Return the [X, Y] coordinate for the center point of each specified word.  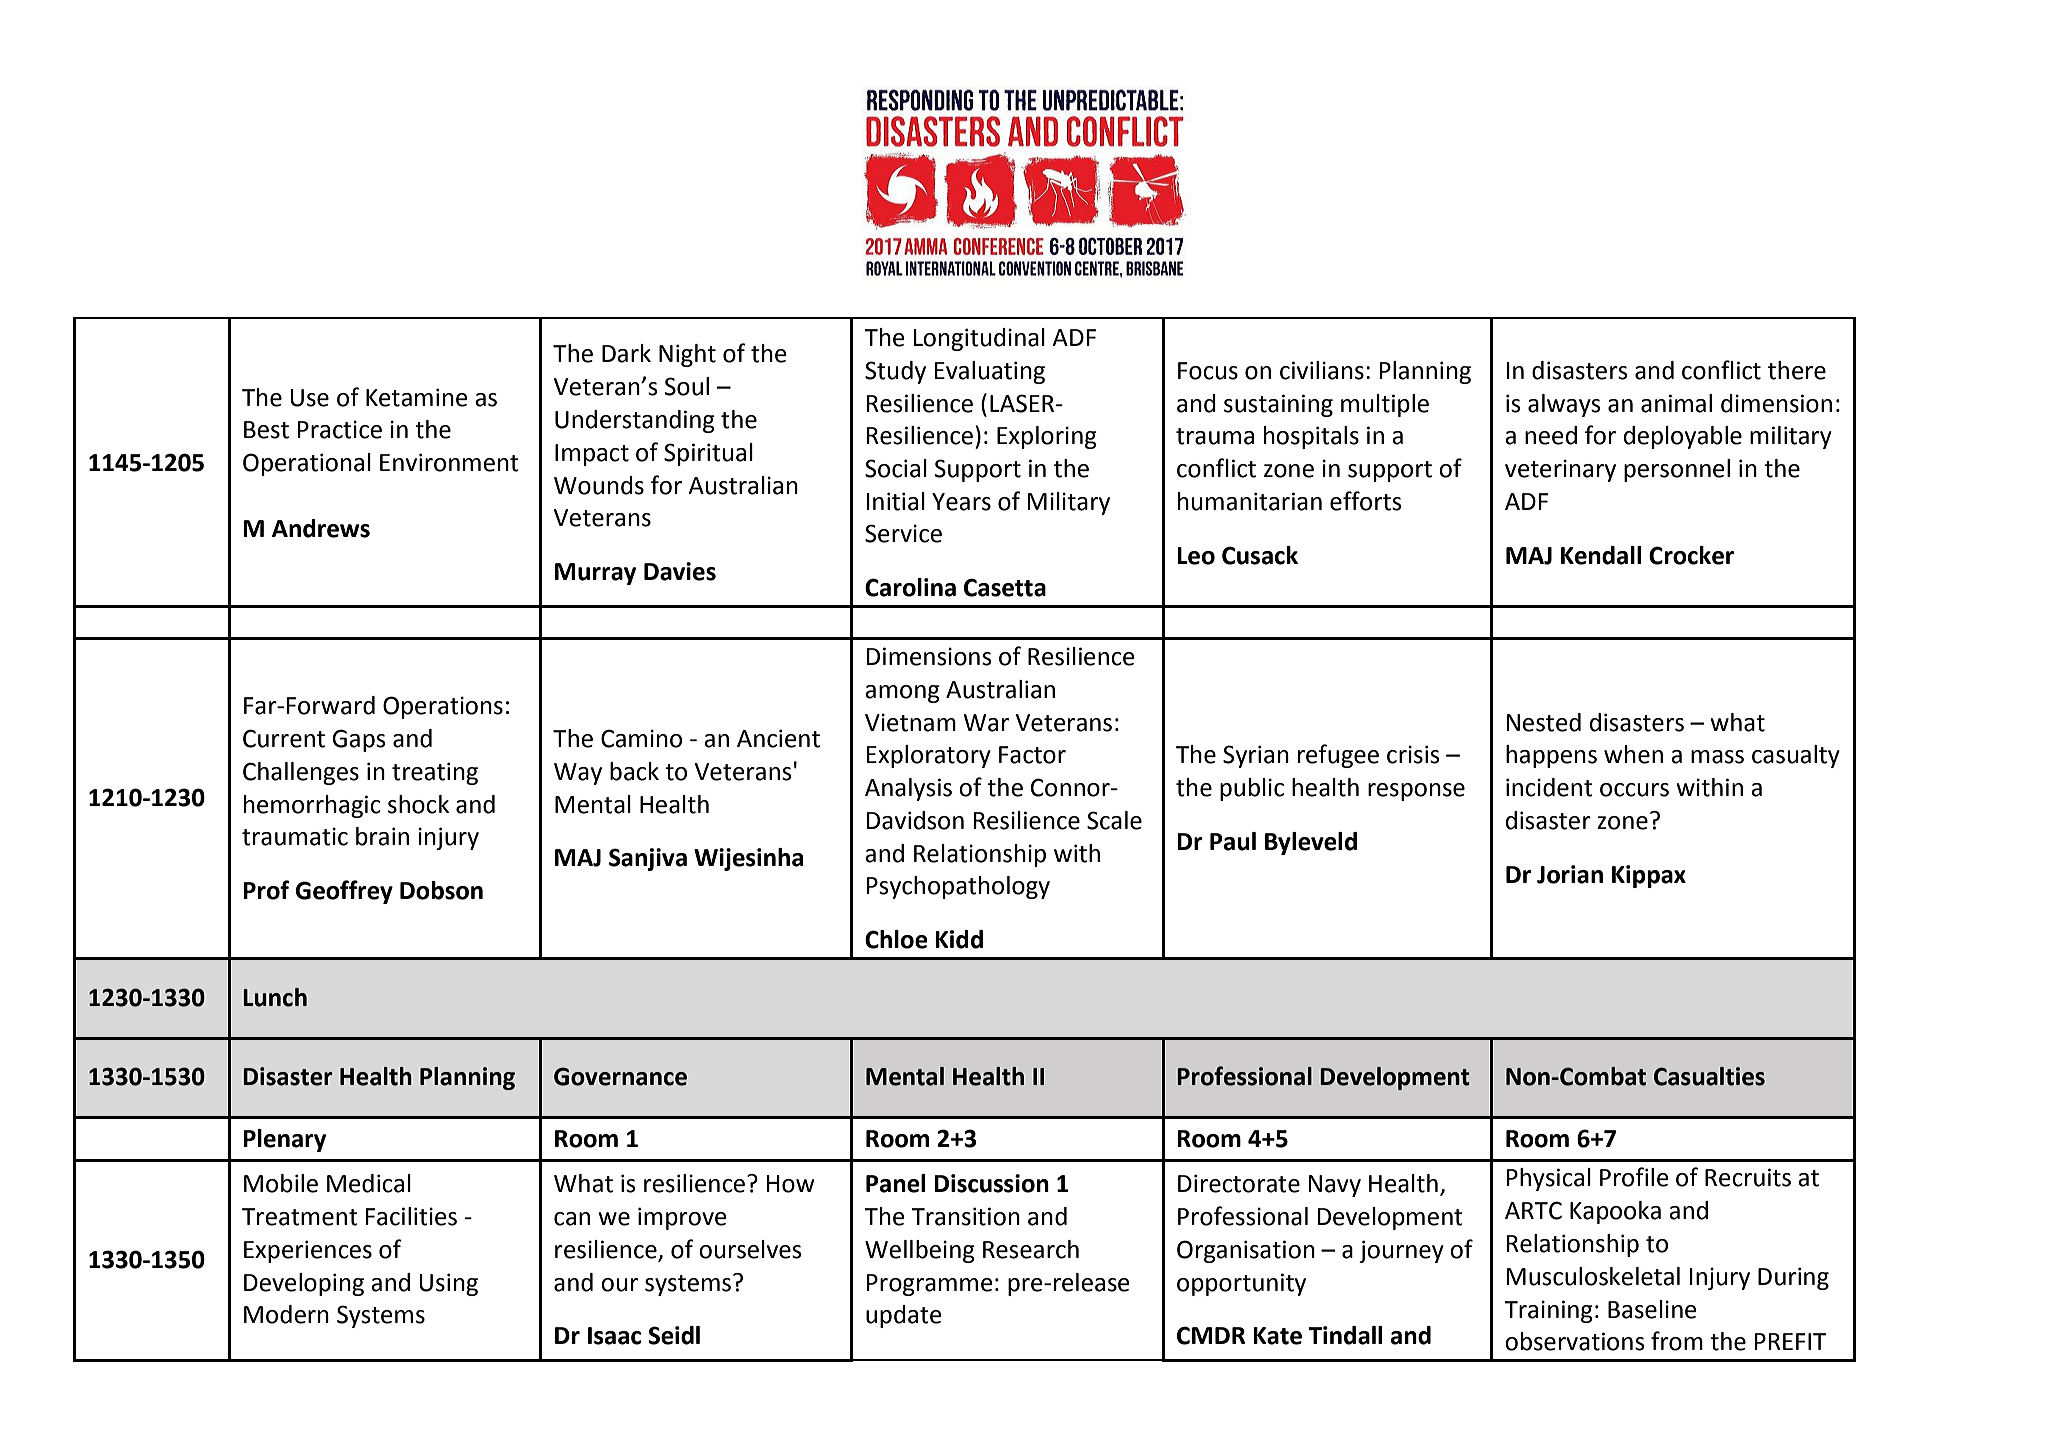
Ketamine [417, 397]
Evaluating [989, 372]
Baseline [1652, 1309]
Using [448, 1284]
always [1564, 405]
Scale [1114, 820]
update [904, 1316]
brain [382, 836]
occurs [1634, 790]
